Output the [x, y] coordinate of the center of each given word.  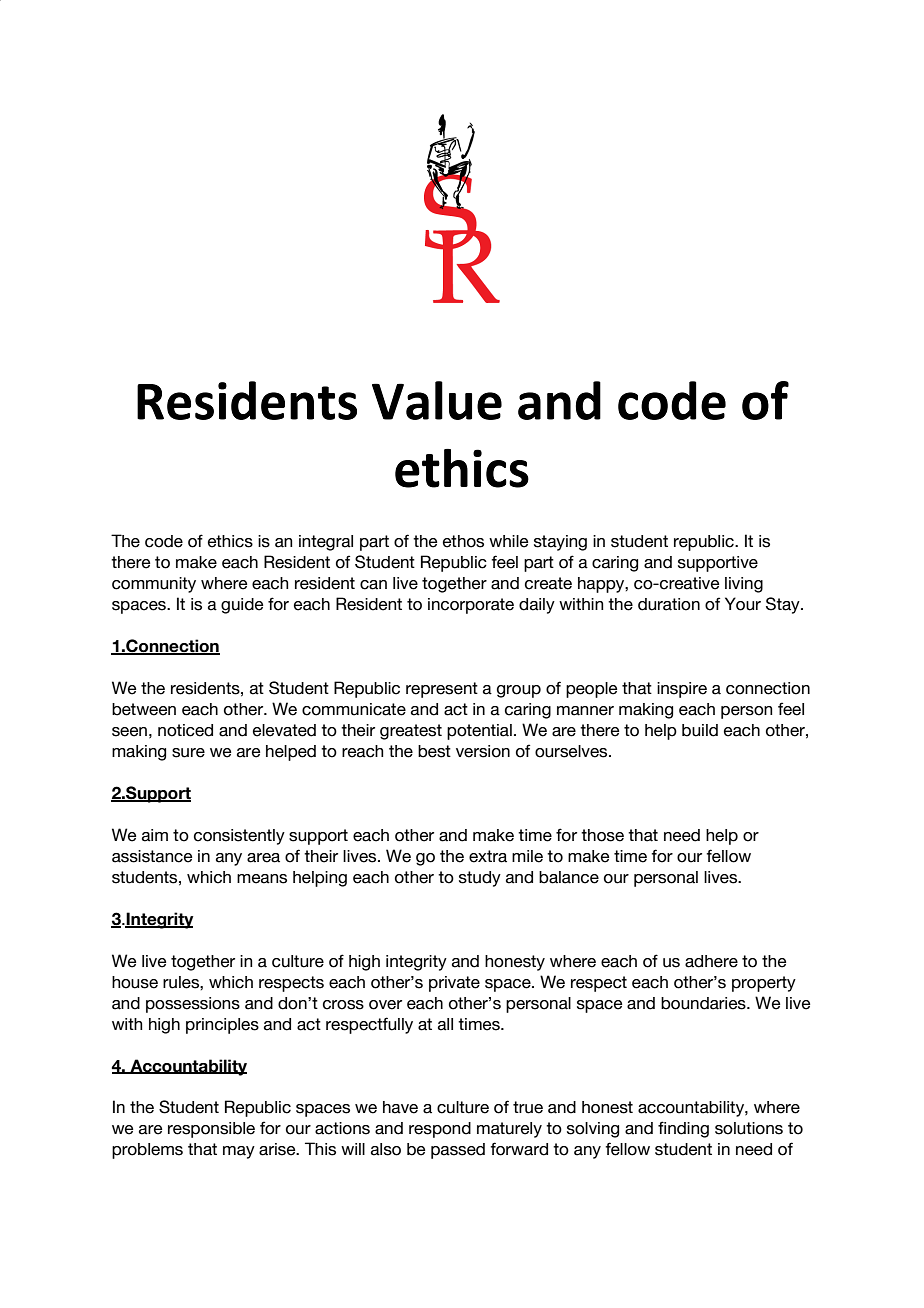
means [262, 879]
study [480, 879]
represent [442, 690]
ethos [463, 541]
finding [683, 1129]
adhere [711, 961]
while [508, 541]
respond [440, 1130]
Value [437, 400]
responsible [211, 1130]
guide [242, 606]
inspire [682, 690]
